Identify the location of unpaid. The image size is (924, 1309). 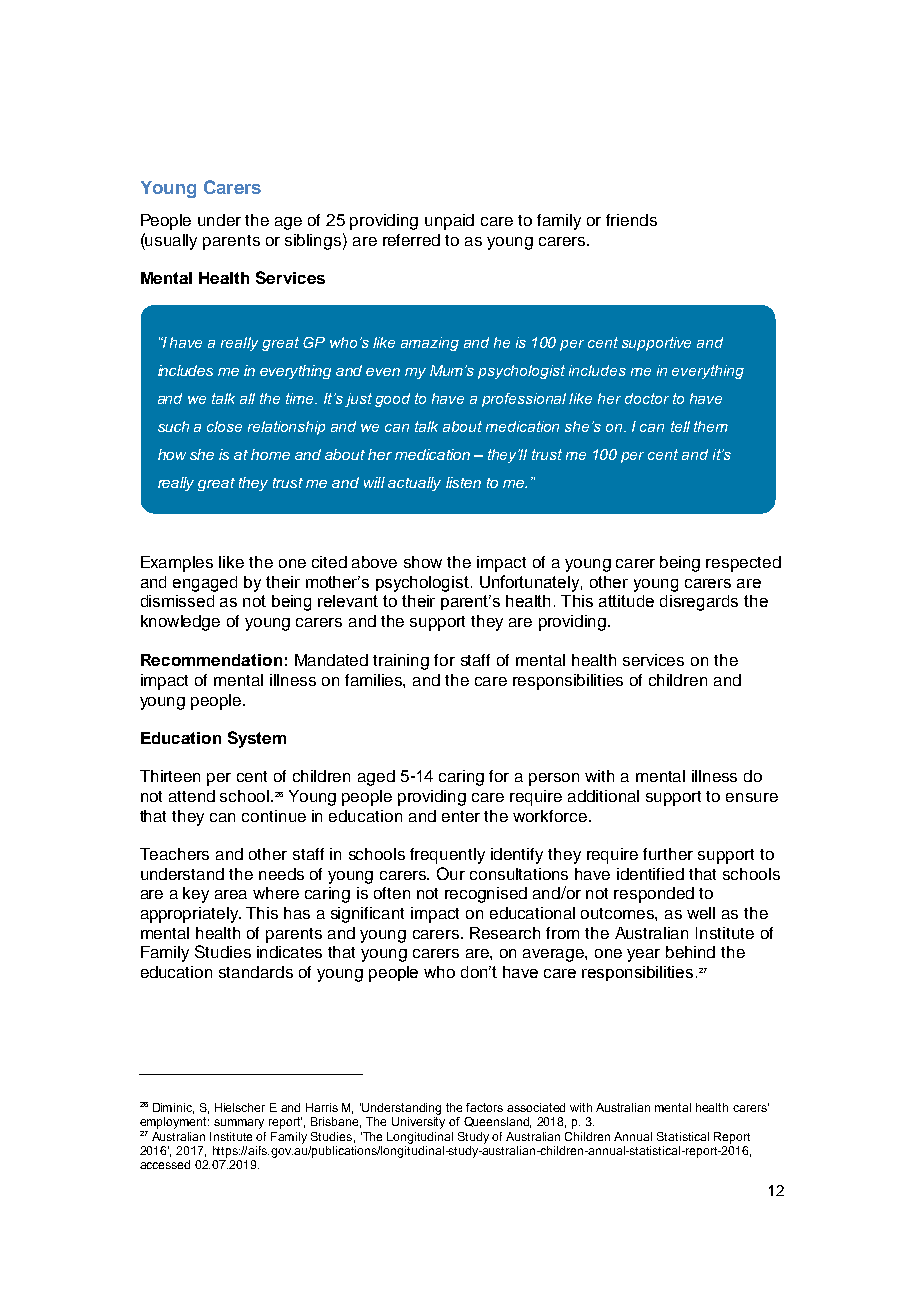
(449, 222).
